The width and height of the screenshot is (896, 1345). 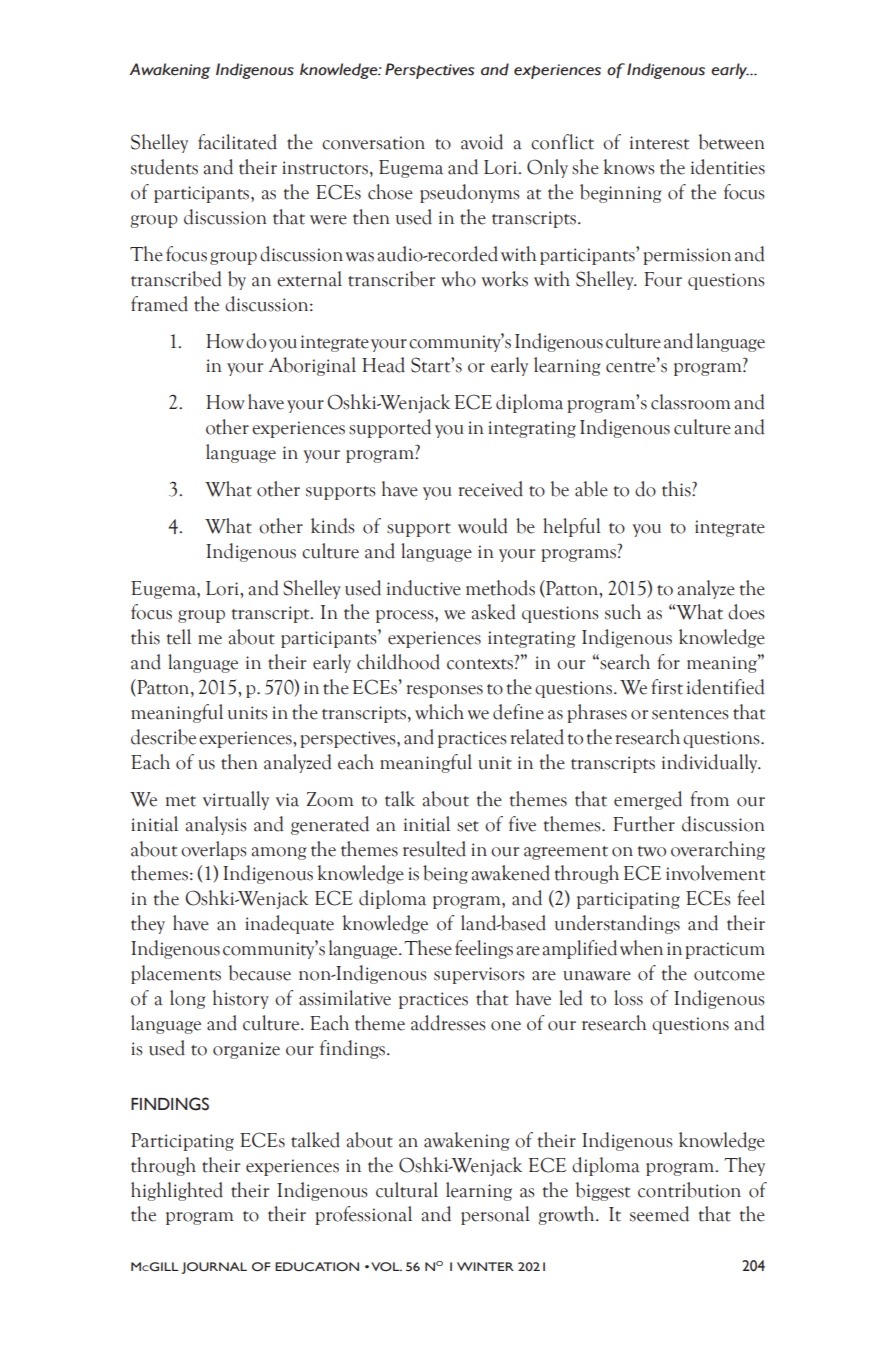 I want to click on supervisors, so click(x=479, y=975).
